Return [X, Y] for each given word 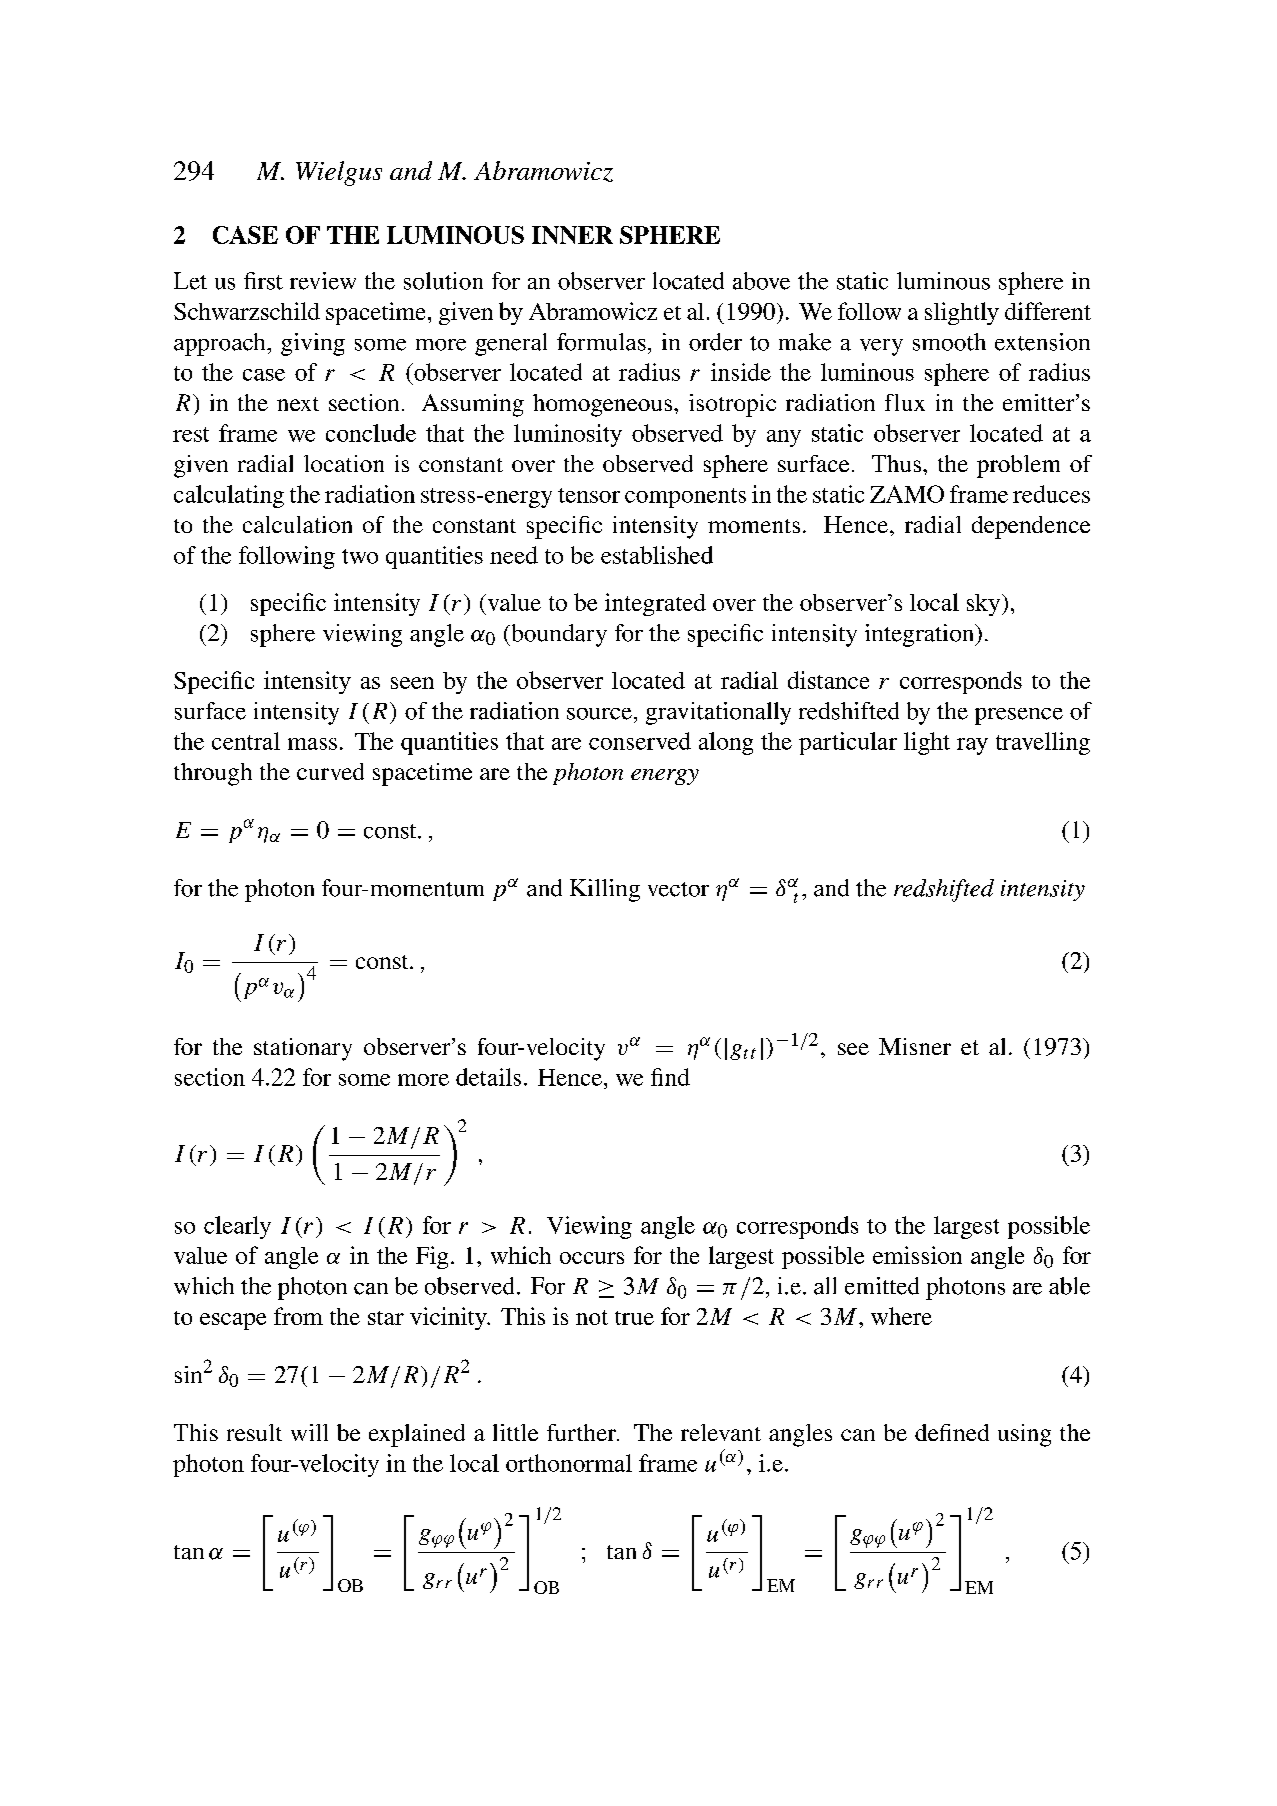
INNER [572, 235]
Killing [605, 890]
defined [952, 1432]
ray [972, 746]
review [323, 281]
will [309, 1432]
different [1048, 311]
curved [330, 771]
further [583, 1432]
